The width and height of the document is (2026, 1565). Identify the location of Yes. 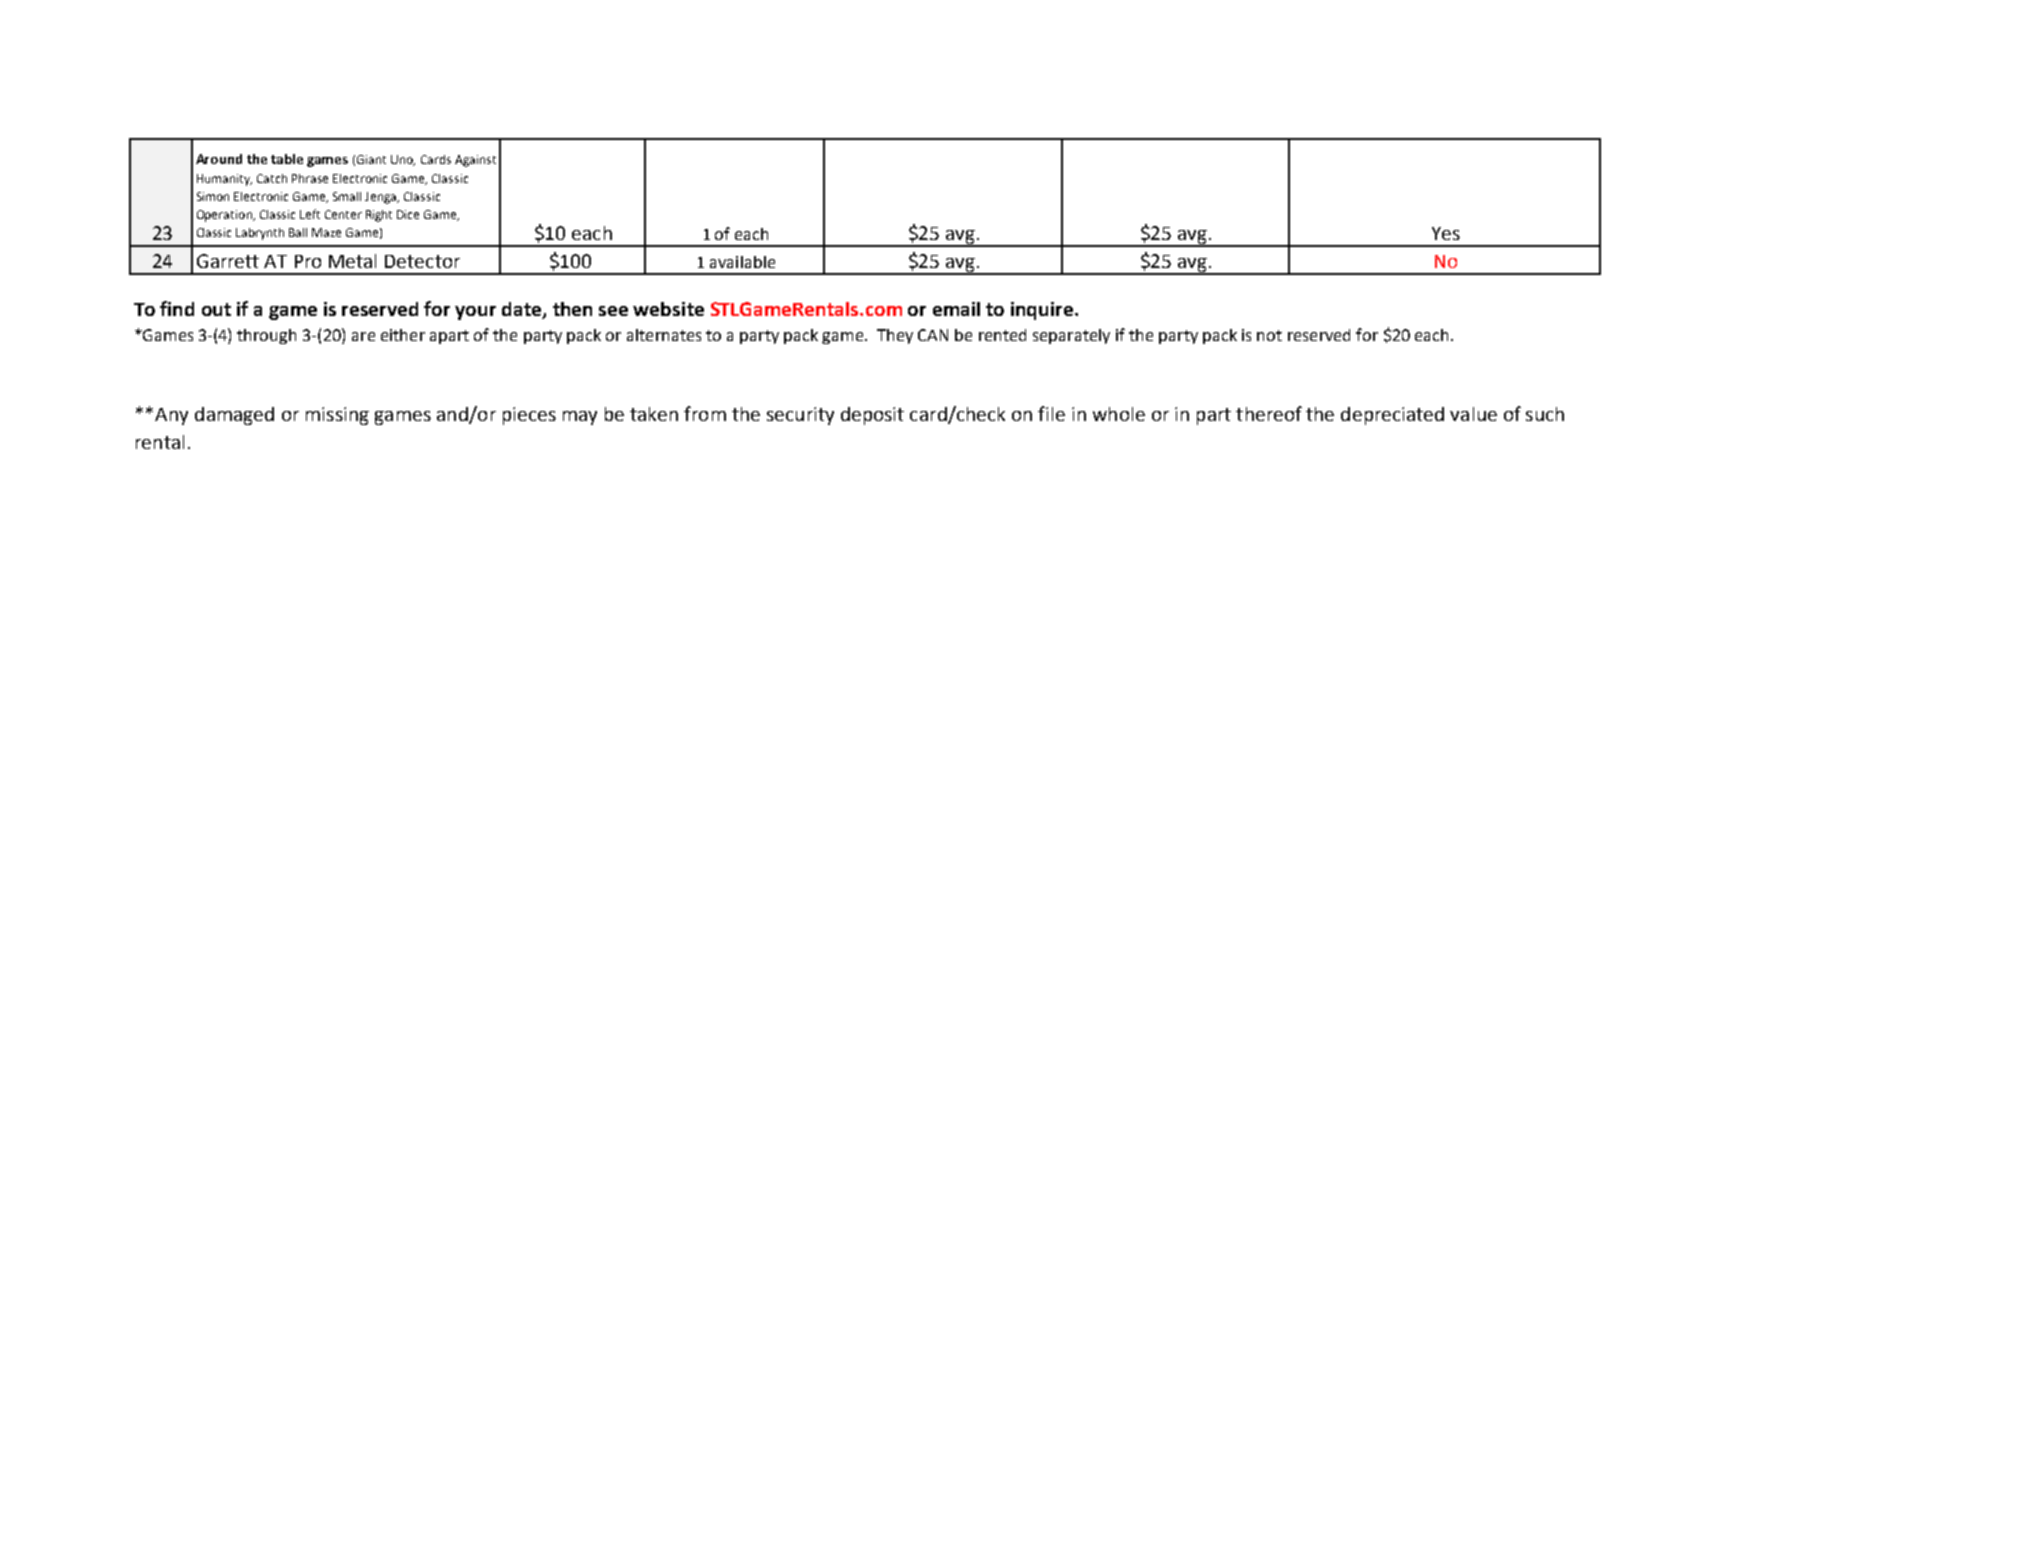
(1446, 233).
